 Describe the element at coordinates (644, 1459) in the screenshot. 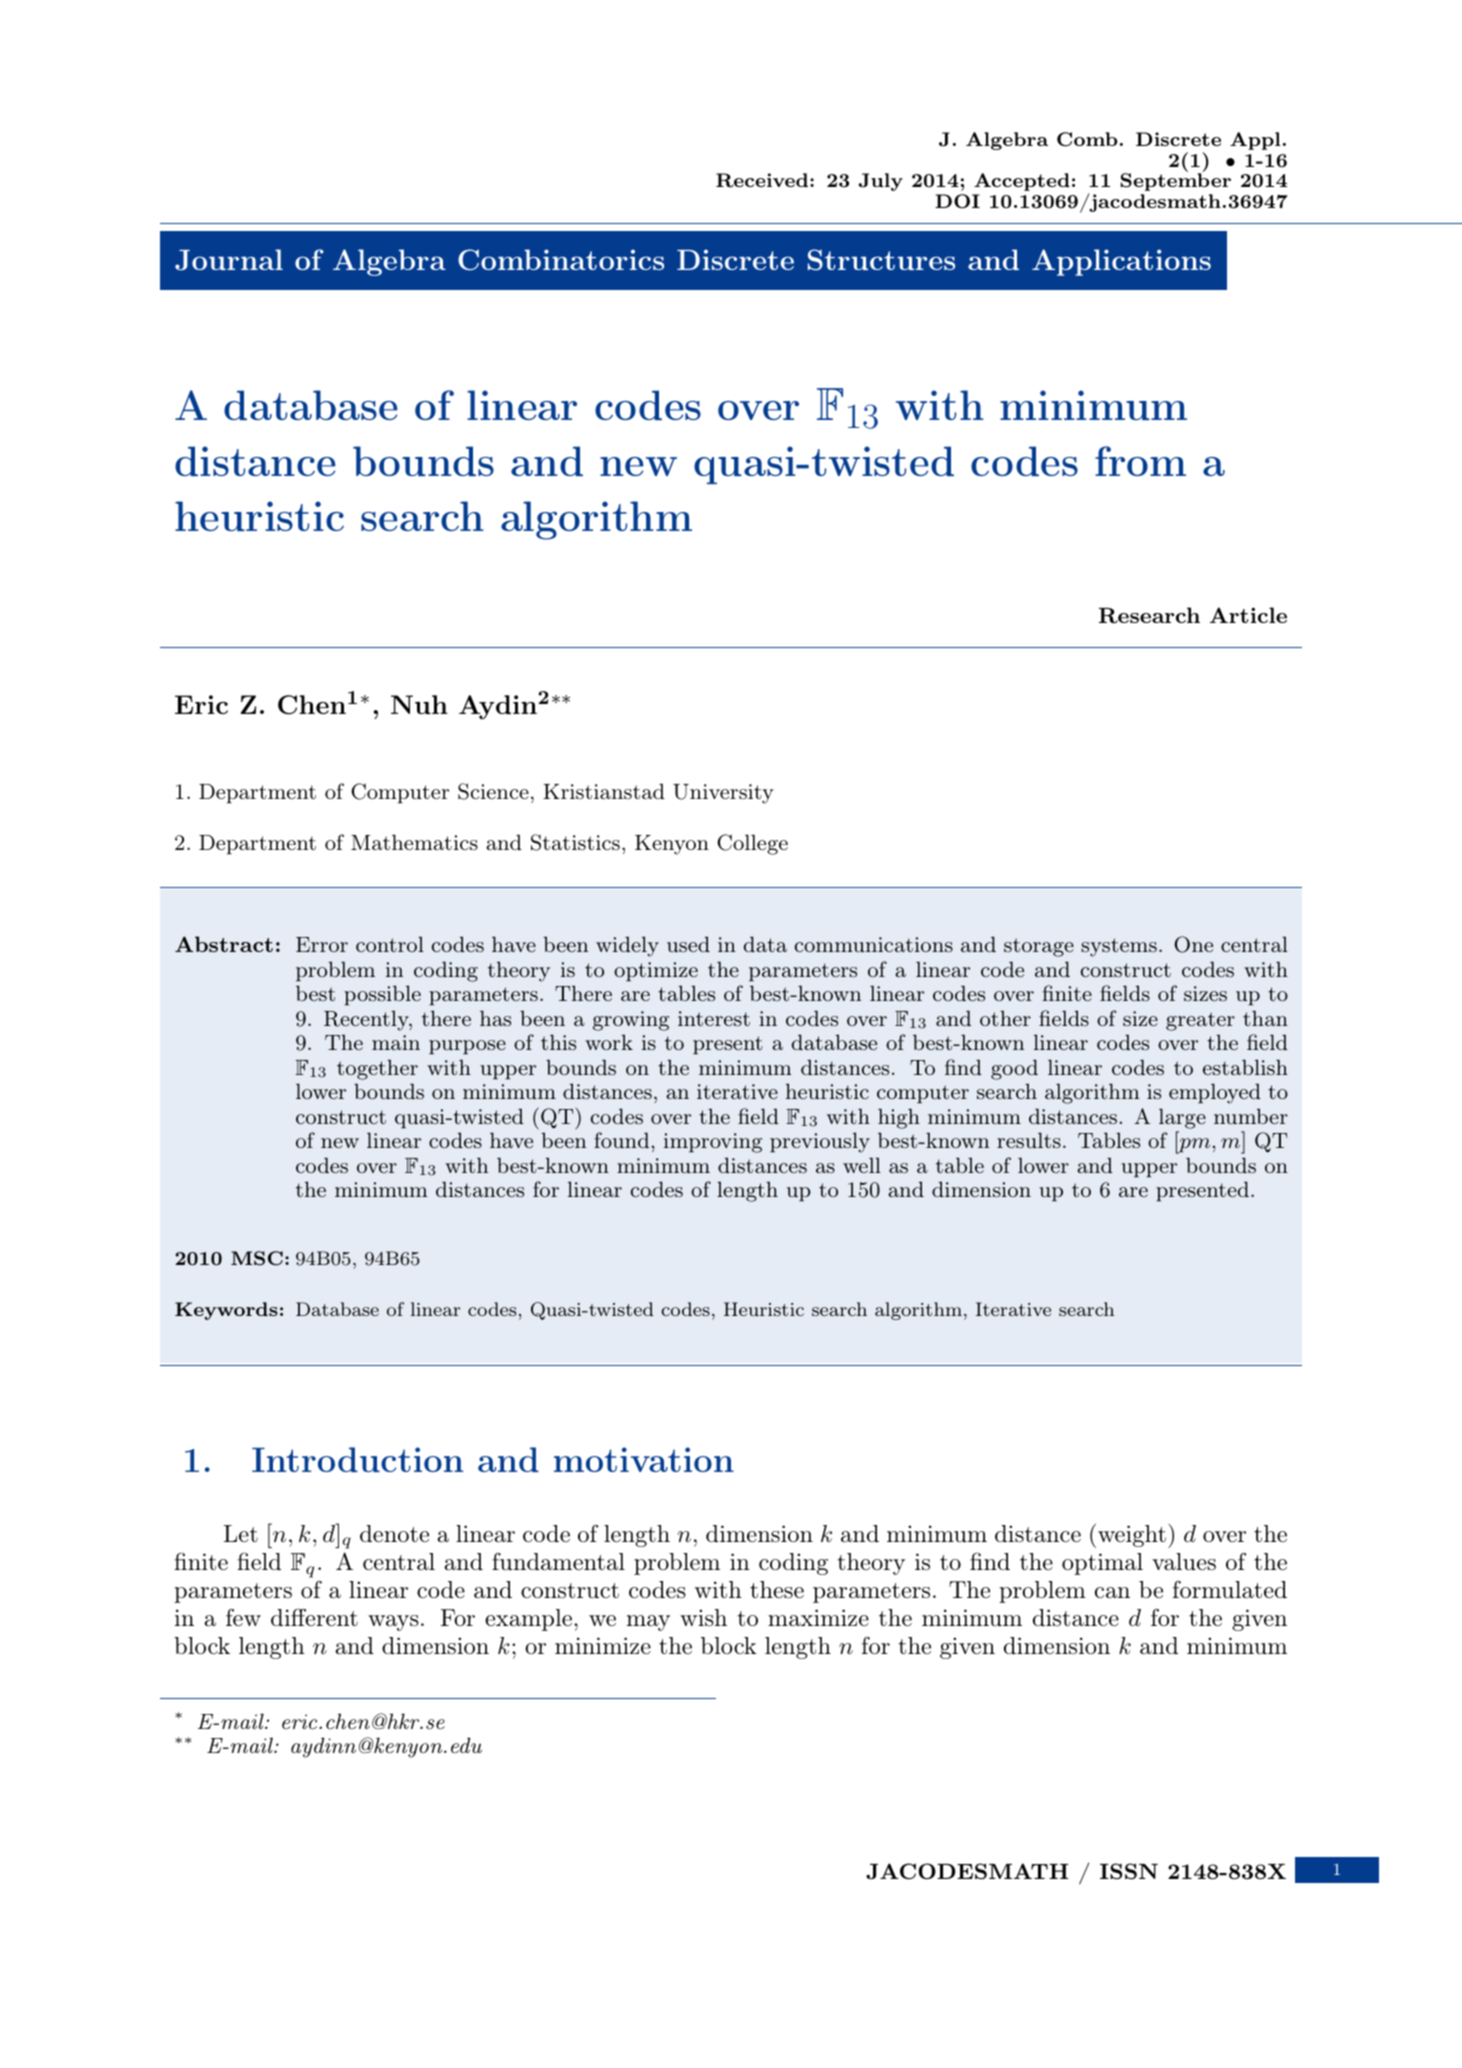

I see `motivation` at that location.
